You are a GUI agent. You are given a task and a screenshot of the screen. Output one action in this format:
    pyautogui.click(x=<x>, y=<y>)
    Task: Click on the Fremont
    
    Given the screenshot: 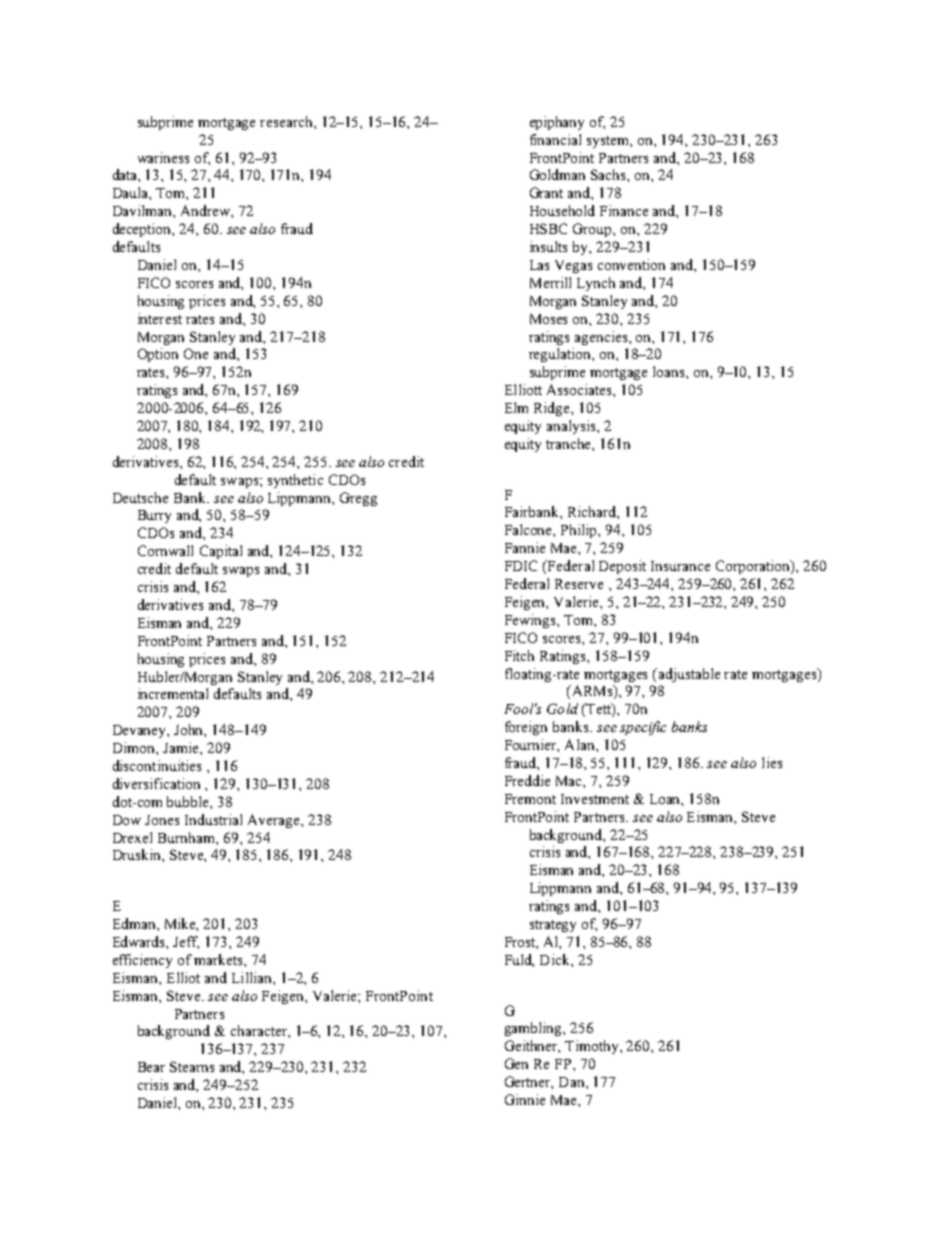 What is the action you would take?
    pyautogui.click(x=530, y=799)
